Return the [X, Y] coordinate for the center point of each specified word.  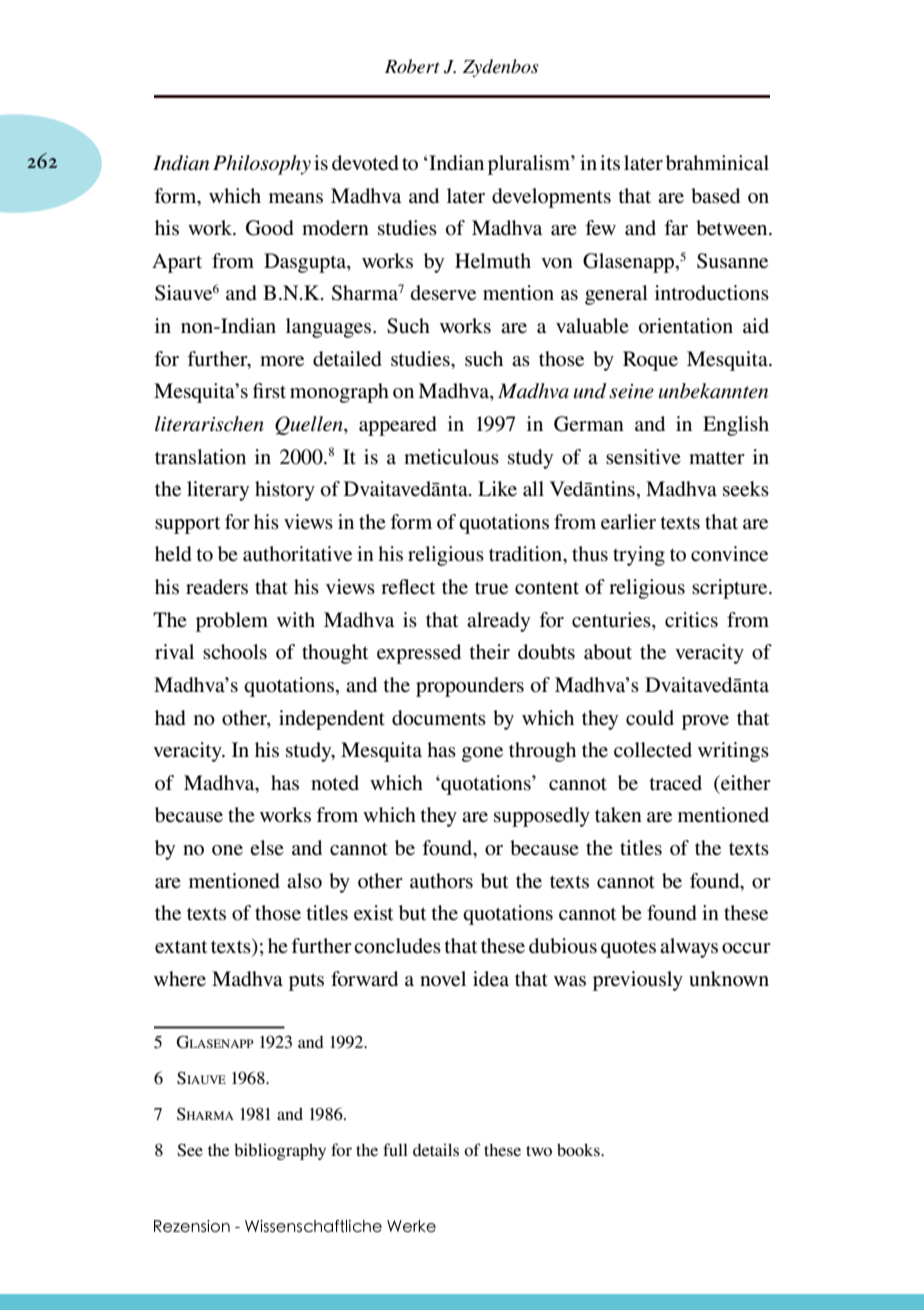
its [610, 163]
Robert [412, 66]
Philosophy [262, 165]
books [579, 1149]
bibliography [280, 1151]
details [436, 1149]
